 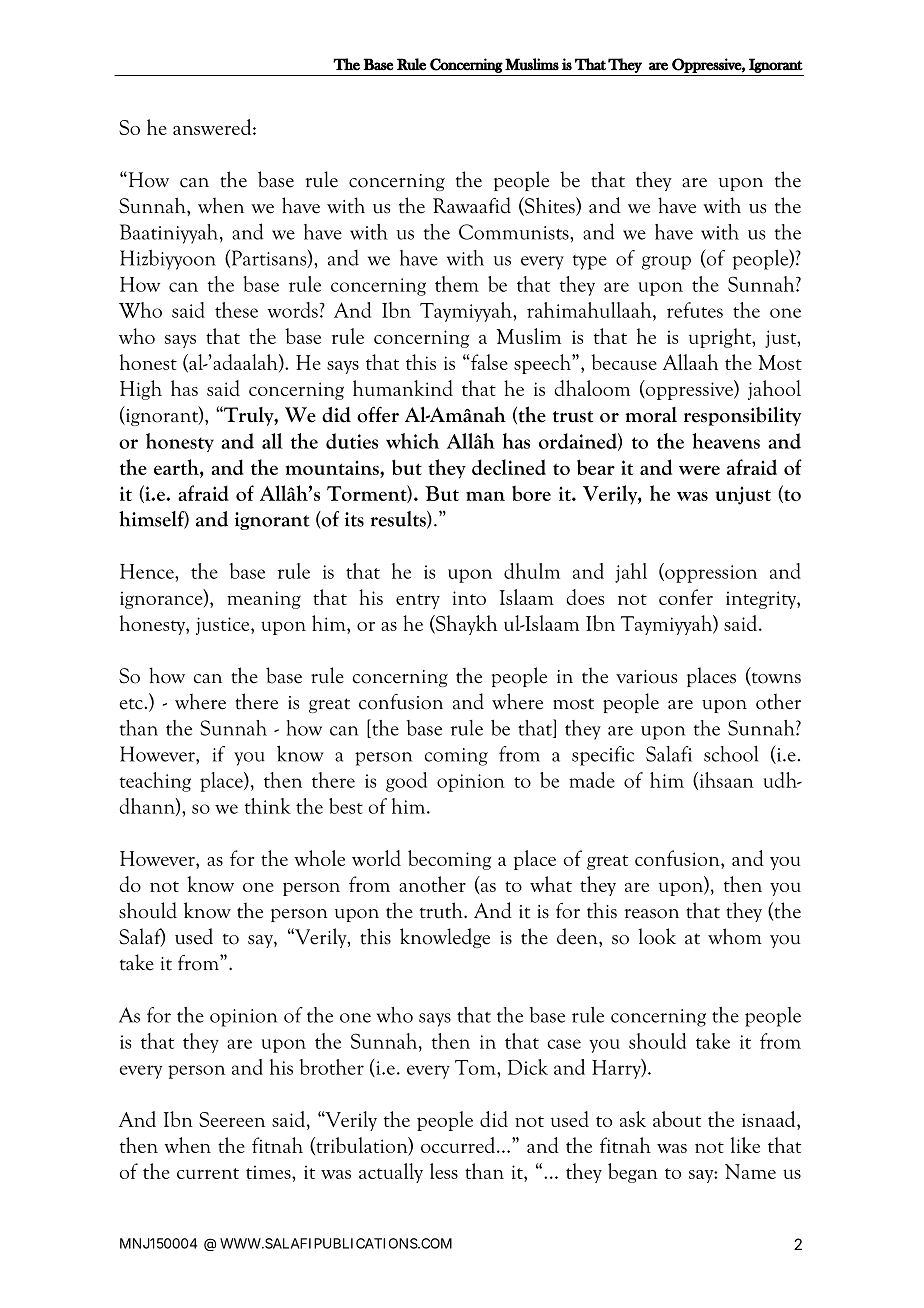 What do you see at coordinates (208, 1173) in the document?
I see `current` at bounding box center [208, 1173].
